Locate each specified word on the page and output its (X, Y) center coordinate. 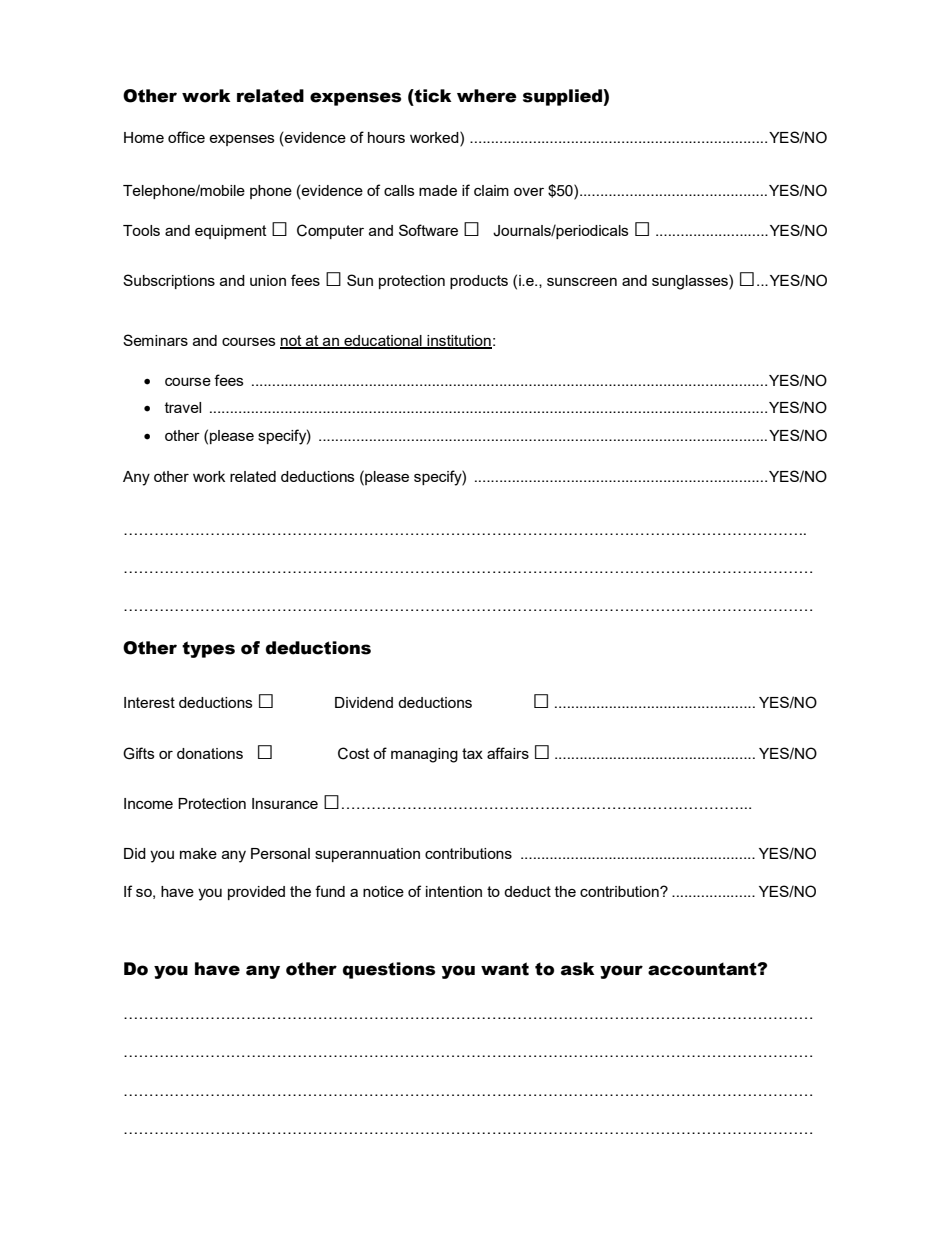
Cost (354, 753)
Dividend (364, 702)
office (186, 137)
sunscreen (582, 282)
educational (383, 342)
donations (210, 753)
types (208, 649)
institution (458, 342)
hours (386, 137)
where (487, 96)
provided (256, 893)
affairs (508, 753)
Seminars (155, 340)
